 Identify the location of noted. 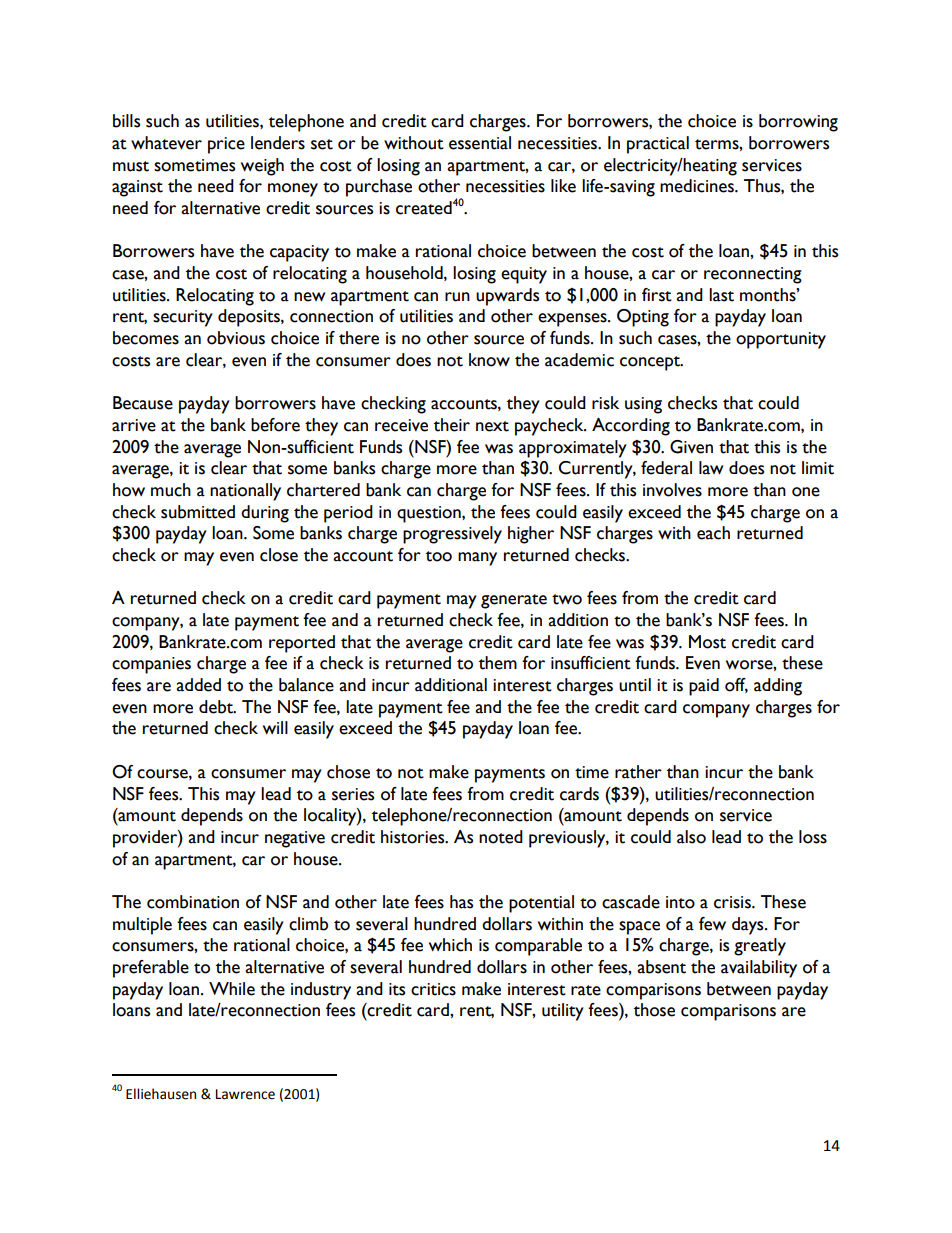
(501, 837).
